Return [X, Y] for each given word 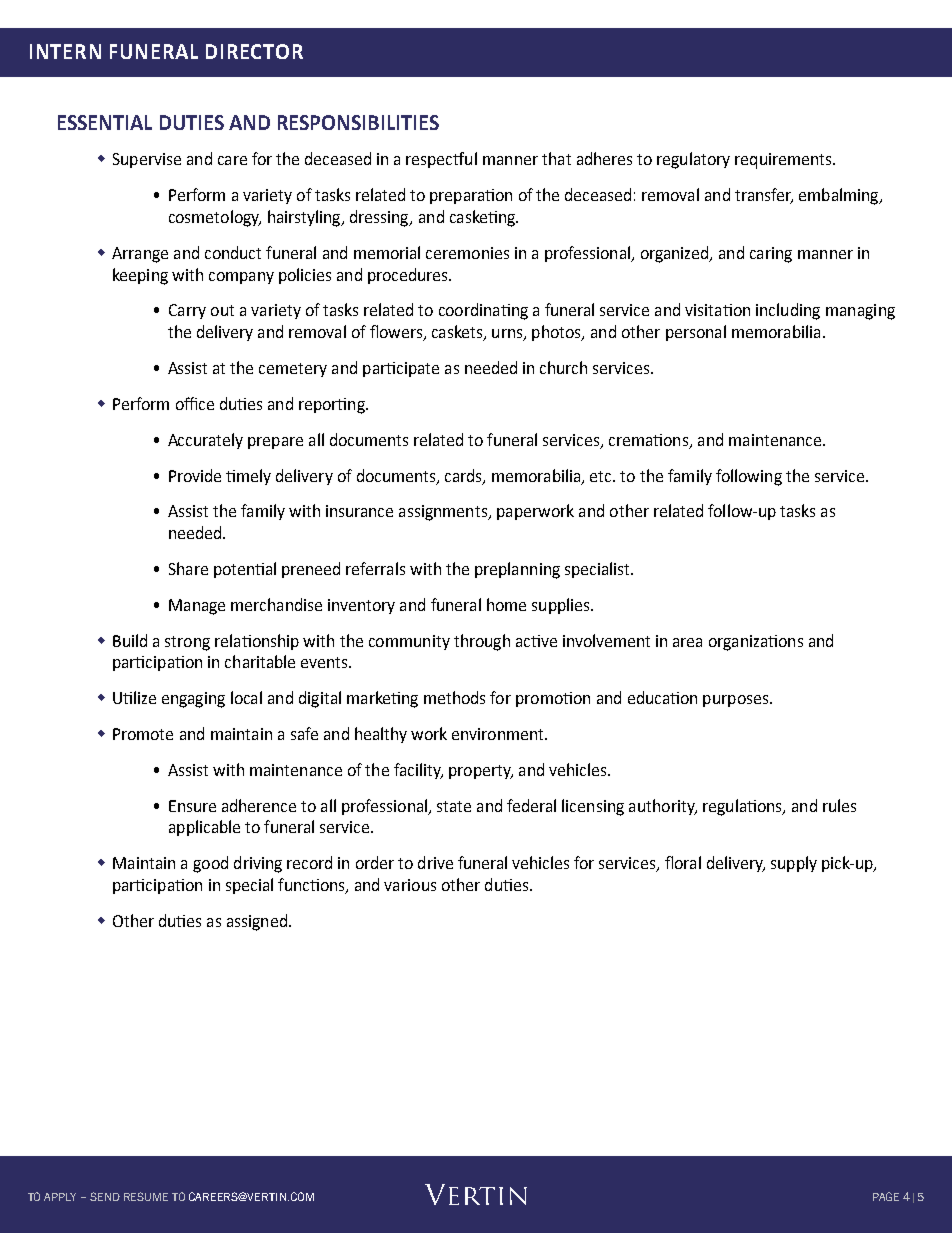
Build [130, 640]
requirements [784, 161]
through [482, 642]
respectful [441, 160]
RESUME [146, 1196]
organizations [756, 643]
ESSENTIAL [105, 122]
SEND [105, 1196]
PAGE [886, 1196]
